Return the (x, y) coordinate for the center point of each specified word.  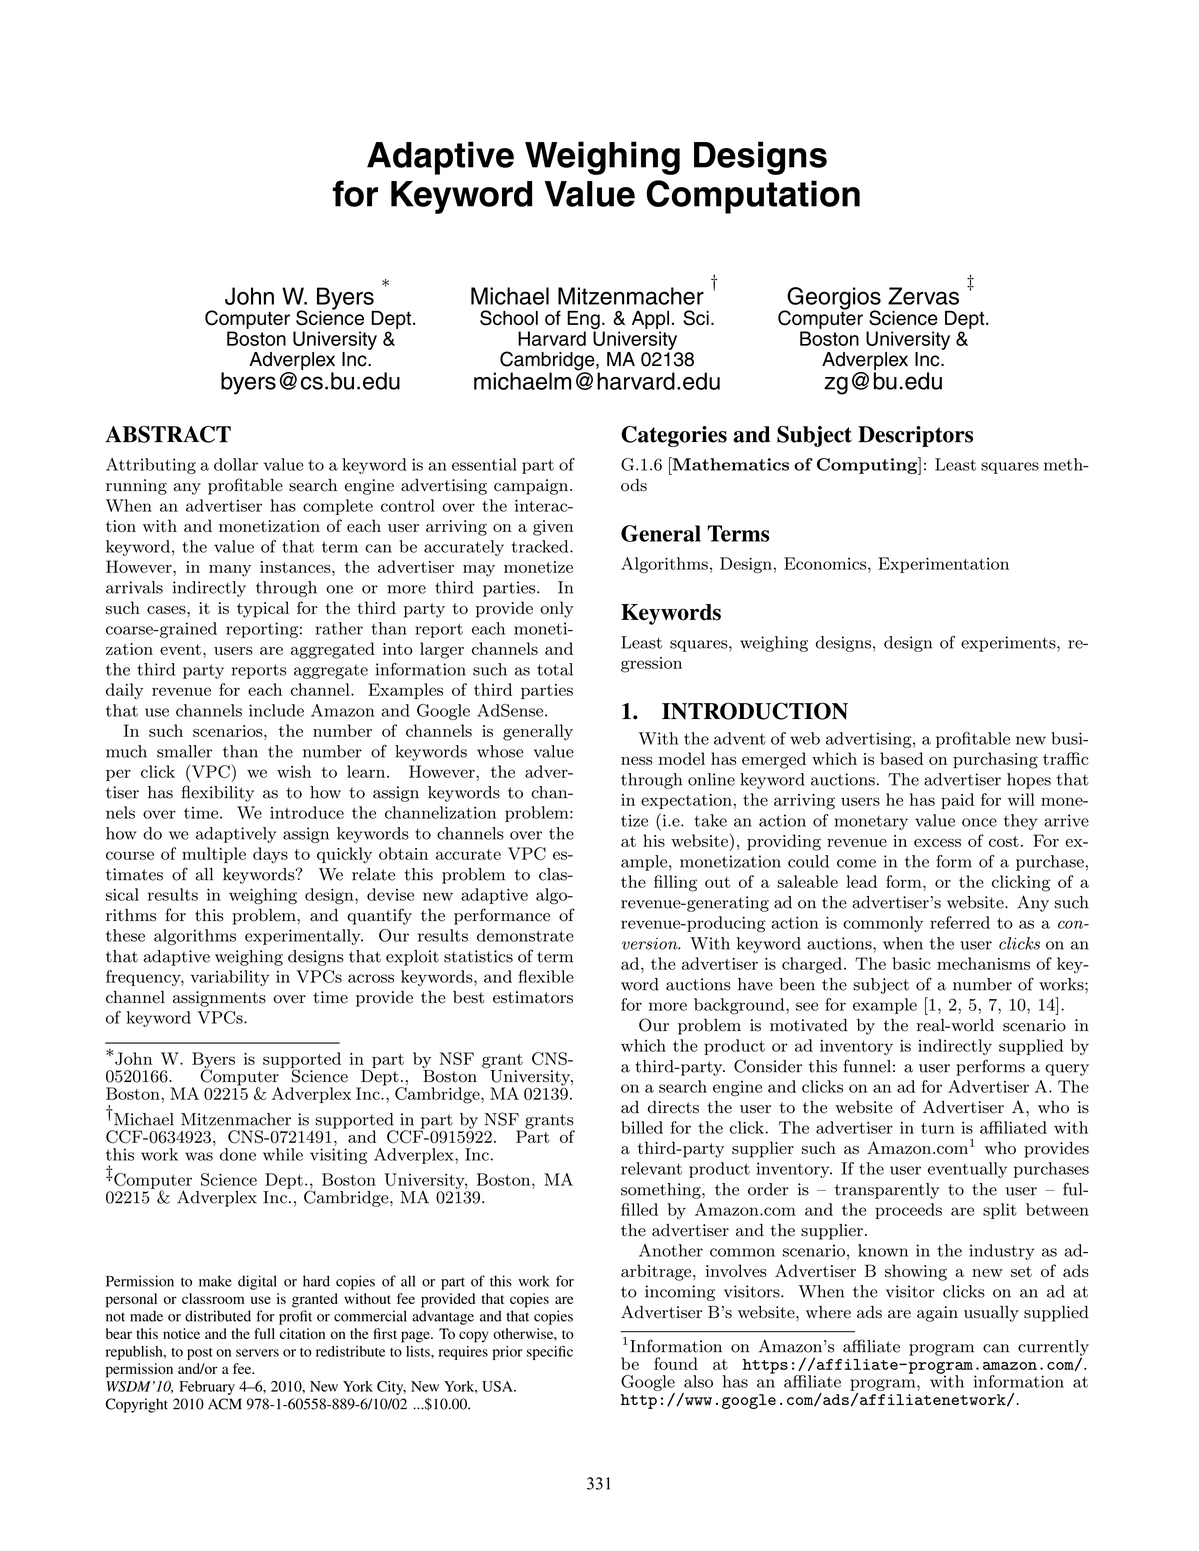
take (710, 820)
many (230, 571)
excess (937, 843)
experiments (1009, 644)
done (238, 1154)
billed (642, 1127)
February (207, 1388)
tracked (541, 546)
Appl (650, 320)
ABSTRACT (168, 434)
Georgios (833, 299)
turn (938, 1128)
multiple (214, 855)
